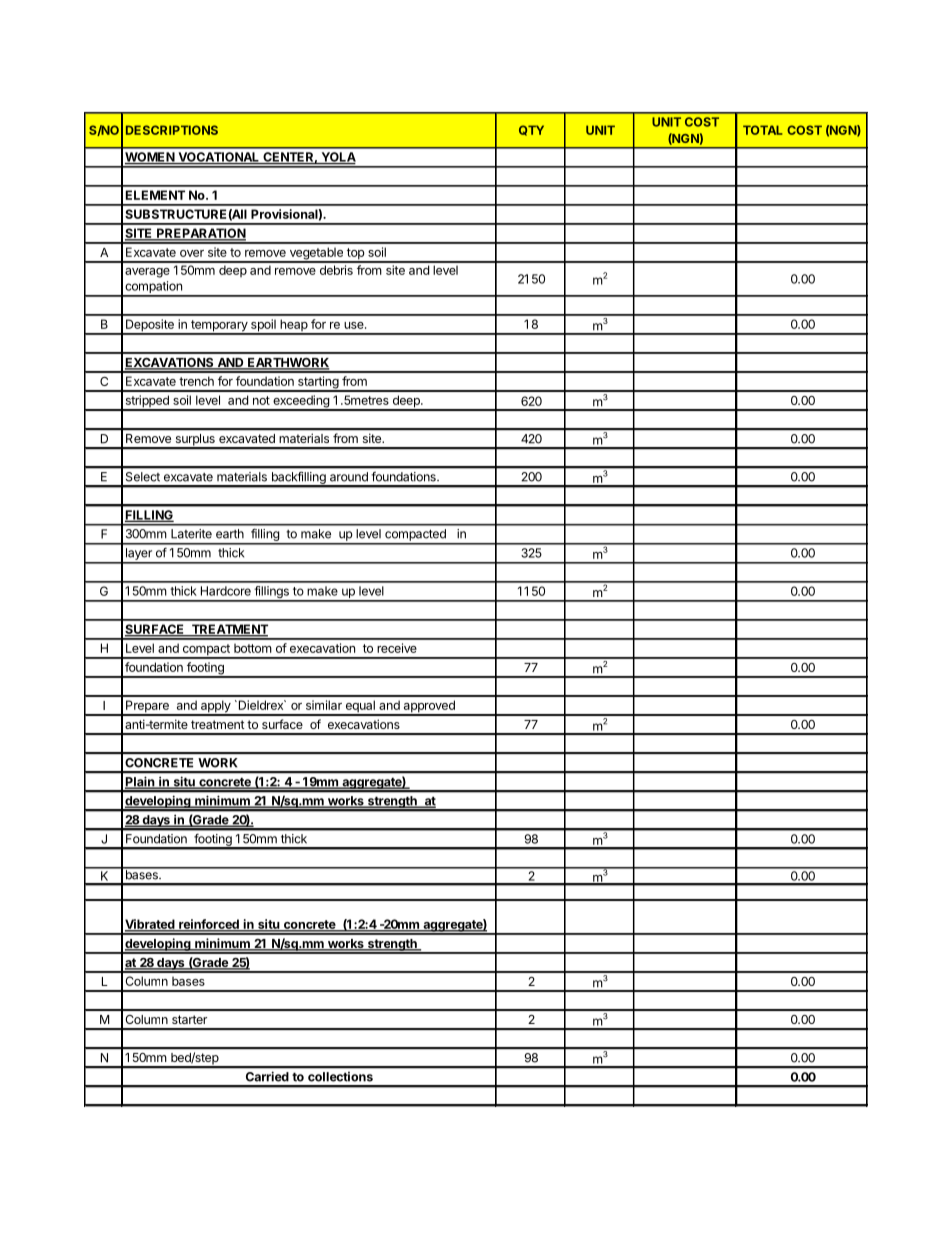 The width and height of the image is (952, 1233). Describe the element at coordinates (195, 441) in the image. I see `surplus` at that location.
